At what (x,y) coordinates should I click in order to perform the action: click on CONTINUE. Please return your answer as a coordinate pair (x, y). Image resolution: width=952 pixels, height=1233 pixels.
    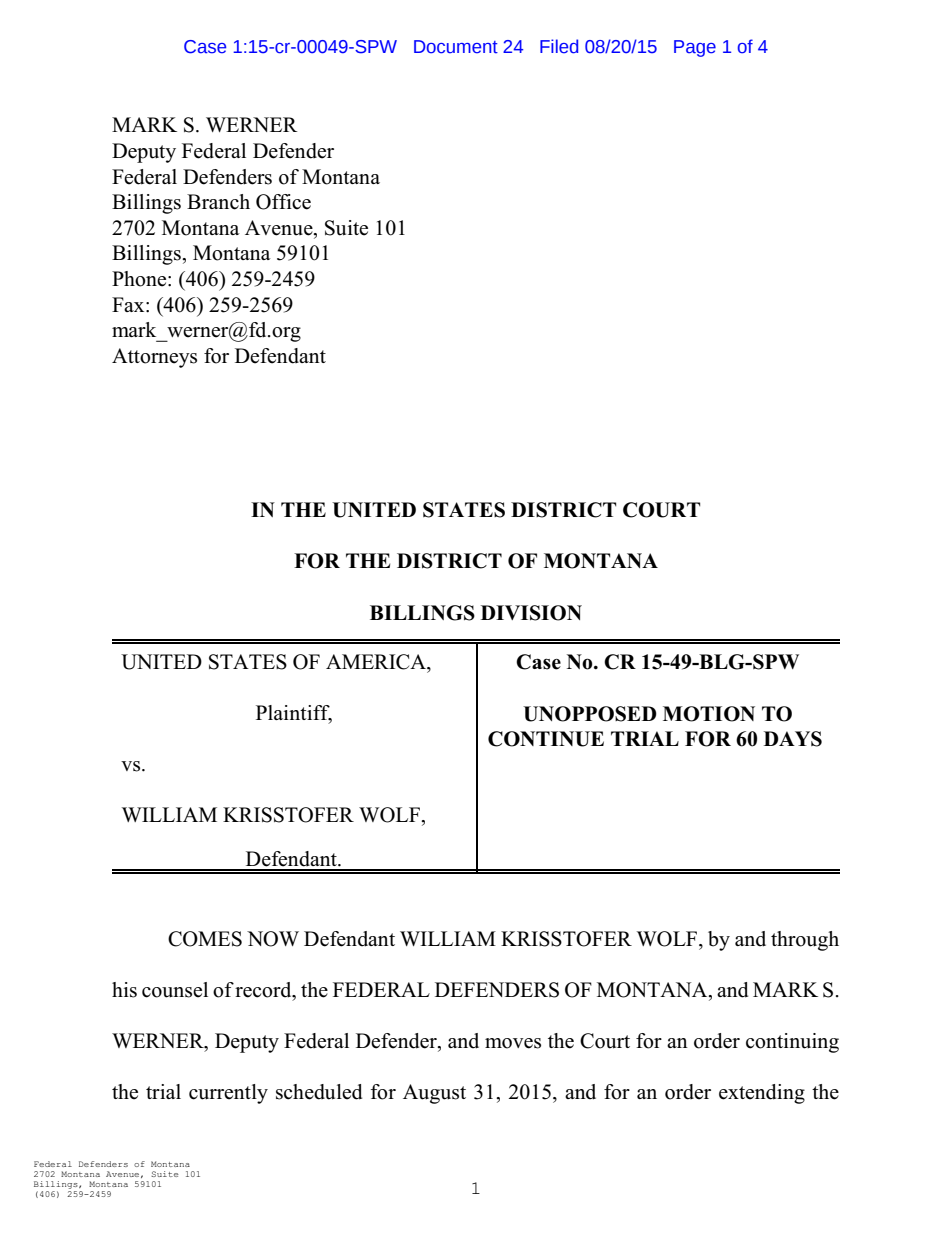
    Looking at the image, I should click on (546, 739).
